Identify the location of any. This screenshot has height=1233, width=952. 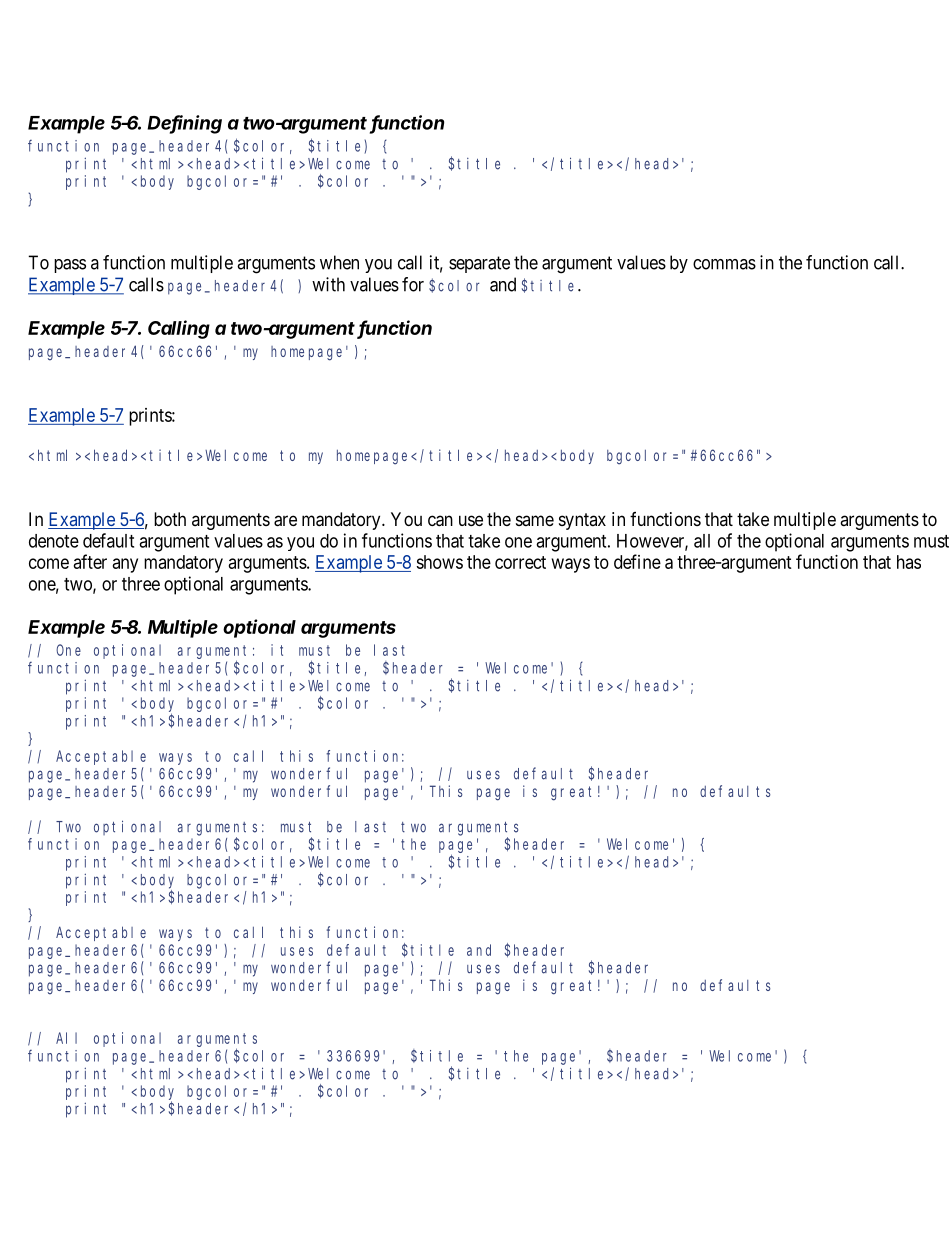
(125, 565).
